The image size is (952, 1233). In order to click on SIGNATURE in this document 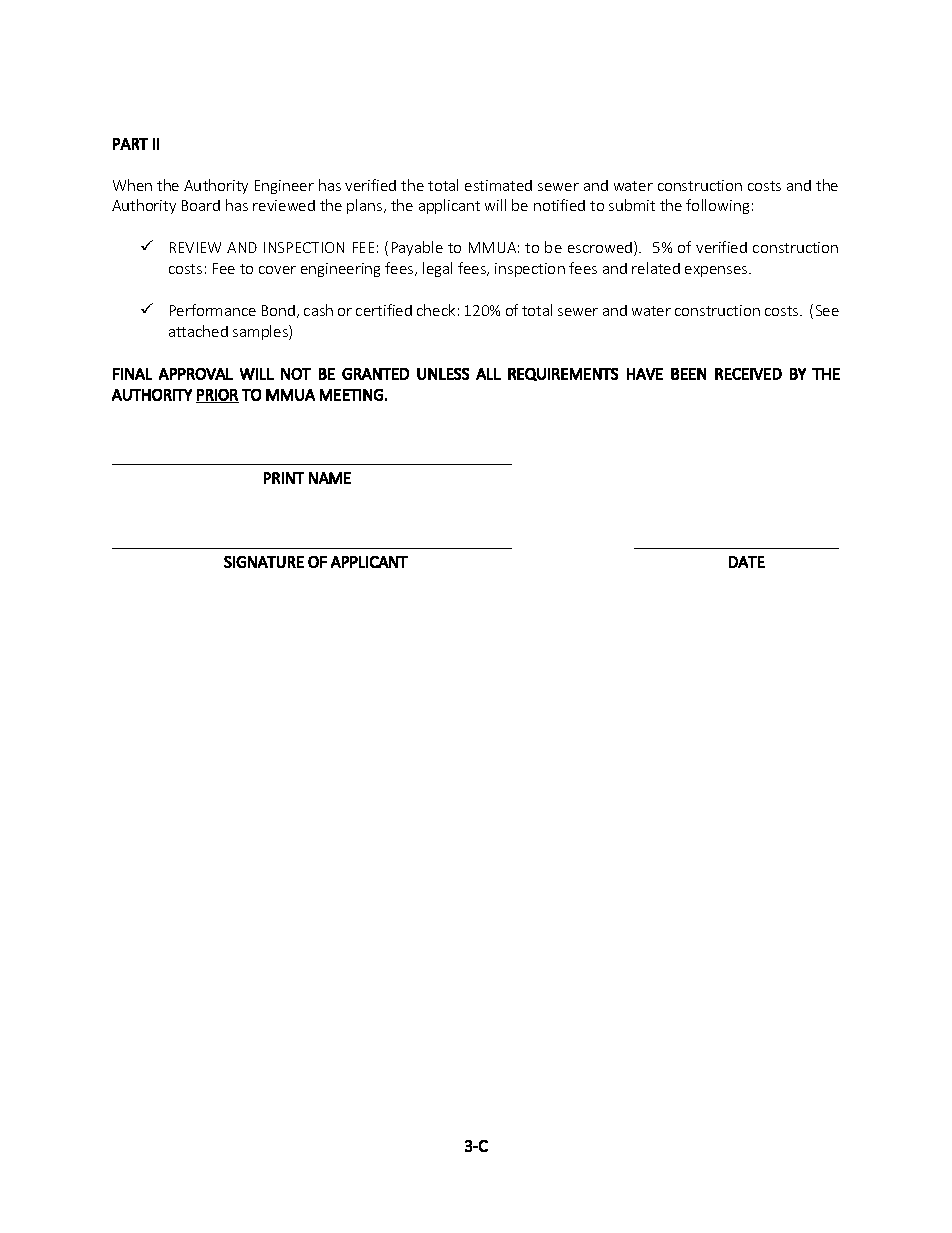, I will do `click(264, 562)`.
